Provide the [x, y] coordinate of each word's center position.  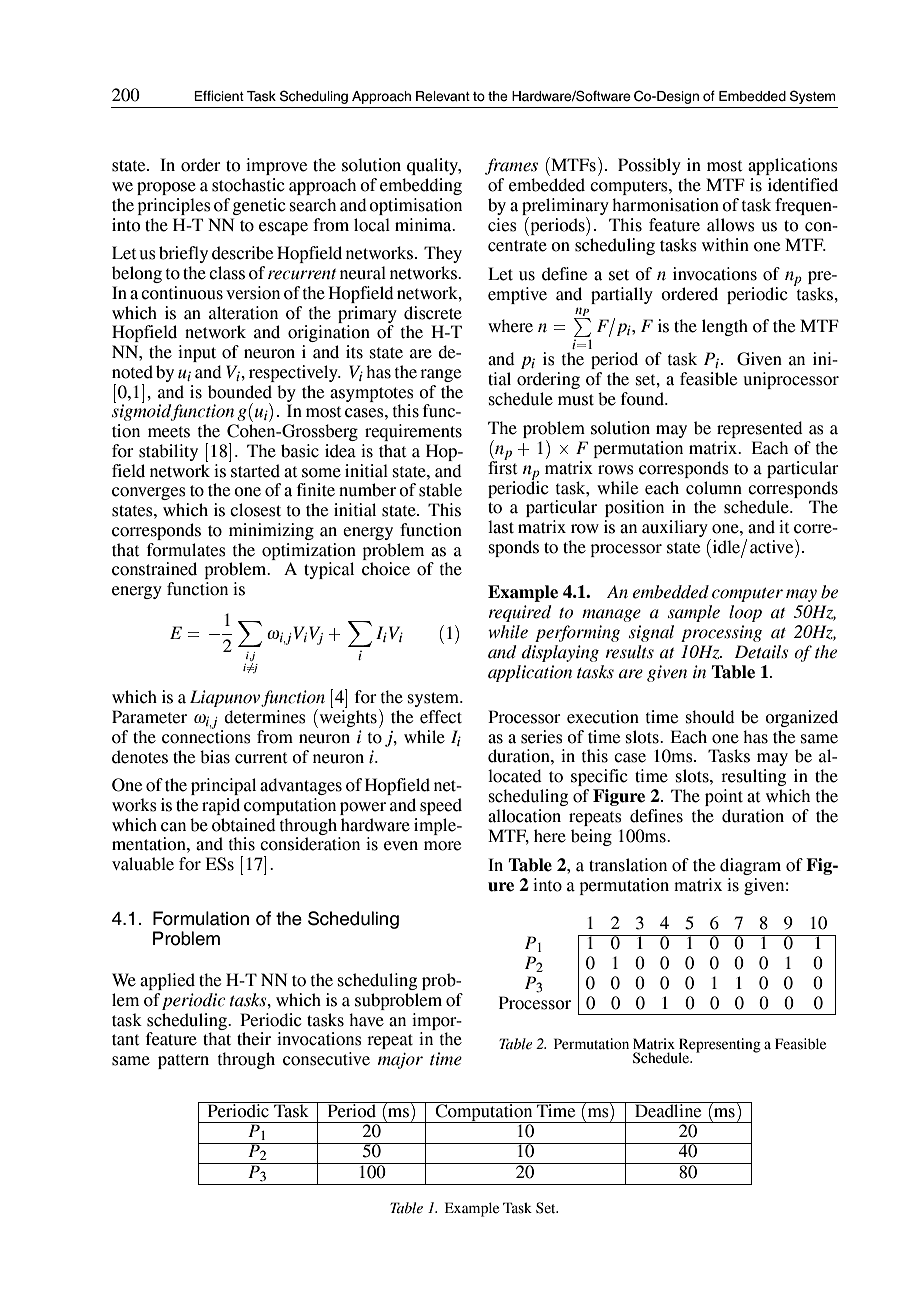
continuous [182, 293]
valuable [143, 864]
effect [441, 717]
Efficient [219, 96]
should [710, 717]
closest [255, 510]
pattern [183, 1062]
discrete [433, 313]
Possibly [649, 166]
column [714, 488]
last [501, 527]
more [442, 846]
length [725, 327]
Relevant [443, 96]
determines [265, 717]
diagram [750, 866]
